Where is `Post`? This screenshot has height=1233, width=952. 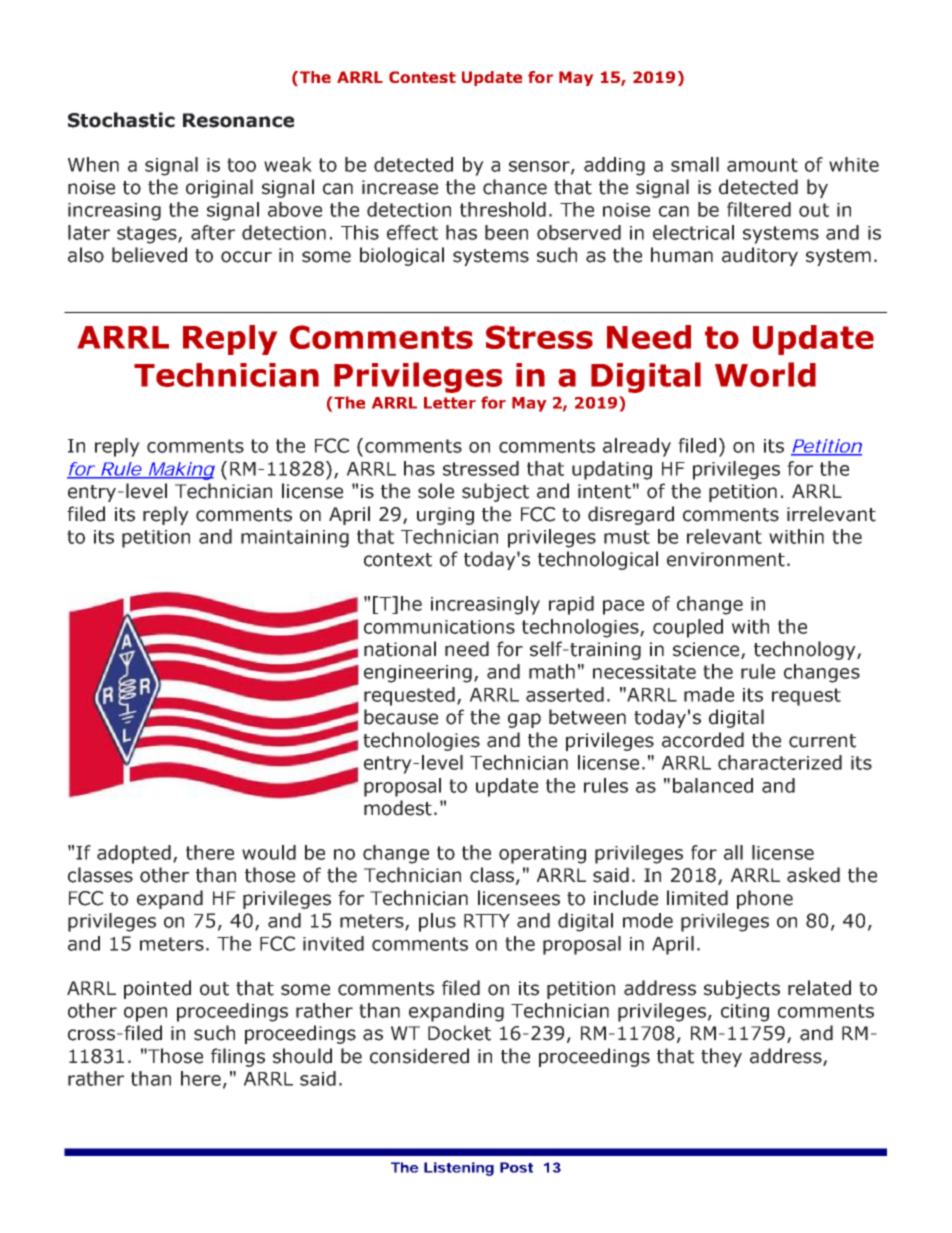
Post is located at coordinates (516, 1167).
